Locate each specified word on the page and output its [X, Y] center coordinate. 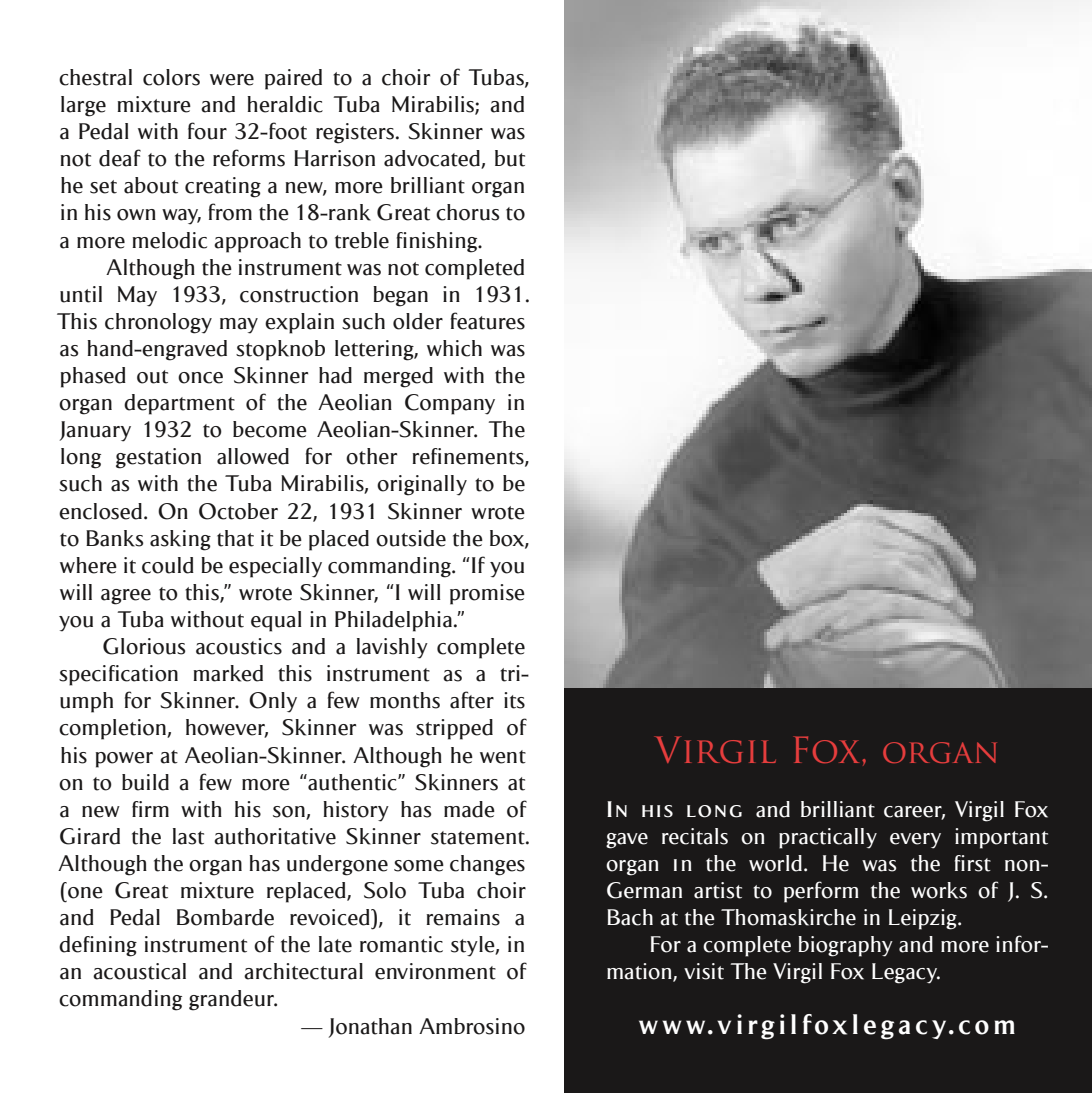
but [510, 158]
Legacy [906, 973]
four [207, 131]
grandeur [233, 1000]
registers [355, 133]
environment [435, 971]
